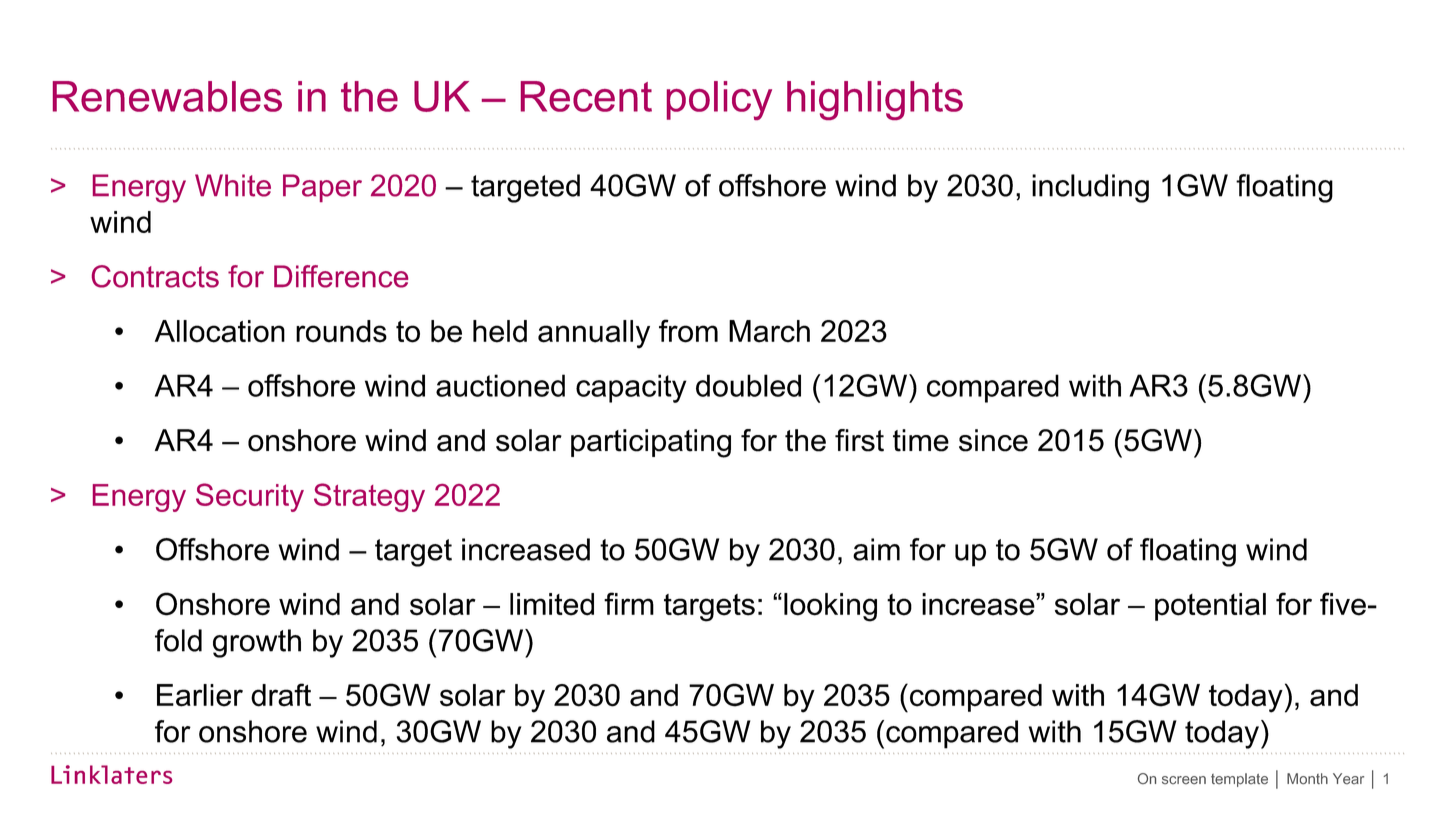 This screenshot has width=1456, height=819. Describe the element at coordinates (1090, 188) in the screenshot. I see `including` at that location.
